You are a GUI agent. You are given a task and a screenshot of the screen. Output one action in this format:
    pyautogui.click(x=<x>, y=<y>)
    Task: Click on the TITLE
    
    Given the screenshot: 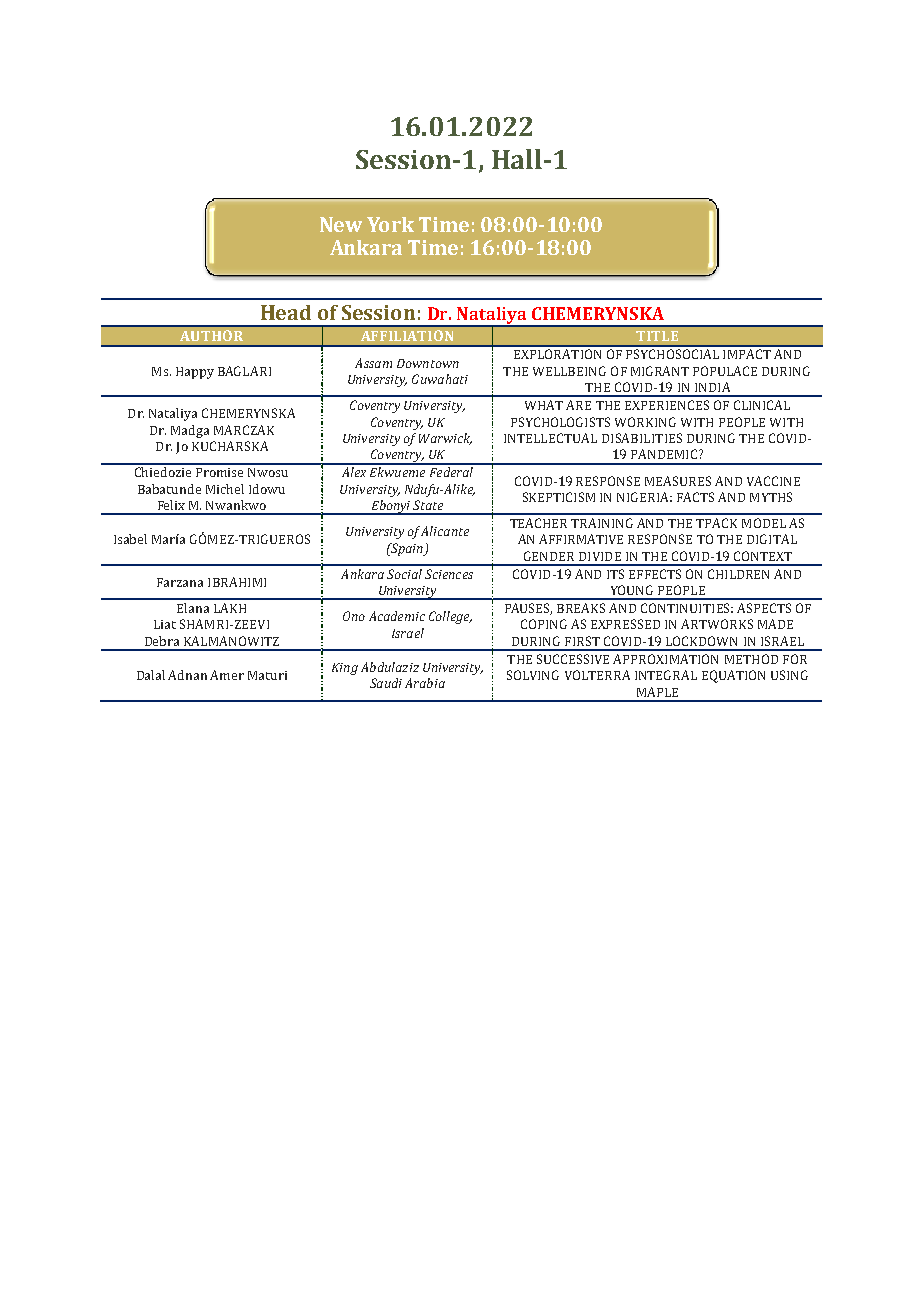 What is the action you would take?
    pyautogui.click(x=657, y=336)
